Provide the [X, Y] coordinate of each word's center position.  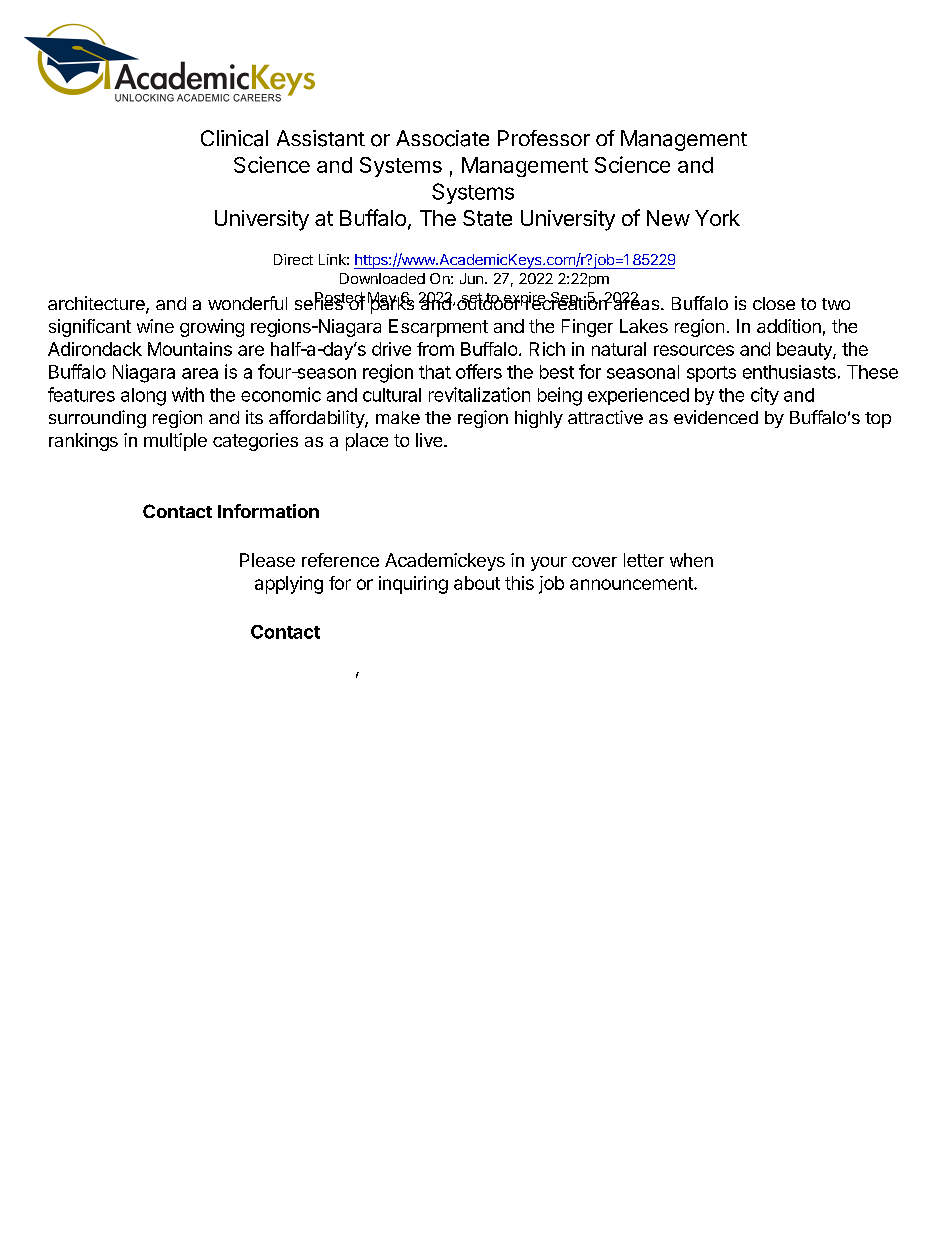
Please [267, 560]
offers [479, 371]
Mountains [190, 349]
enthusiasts [789, 372]
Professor [544, 138]
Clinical [234, 138]
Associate [442, 138]
